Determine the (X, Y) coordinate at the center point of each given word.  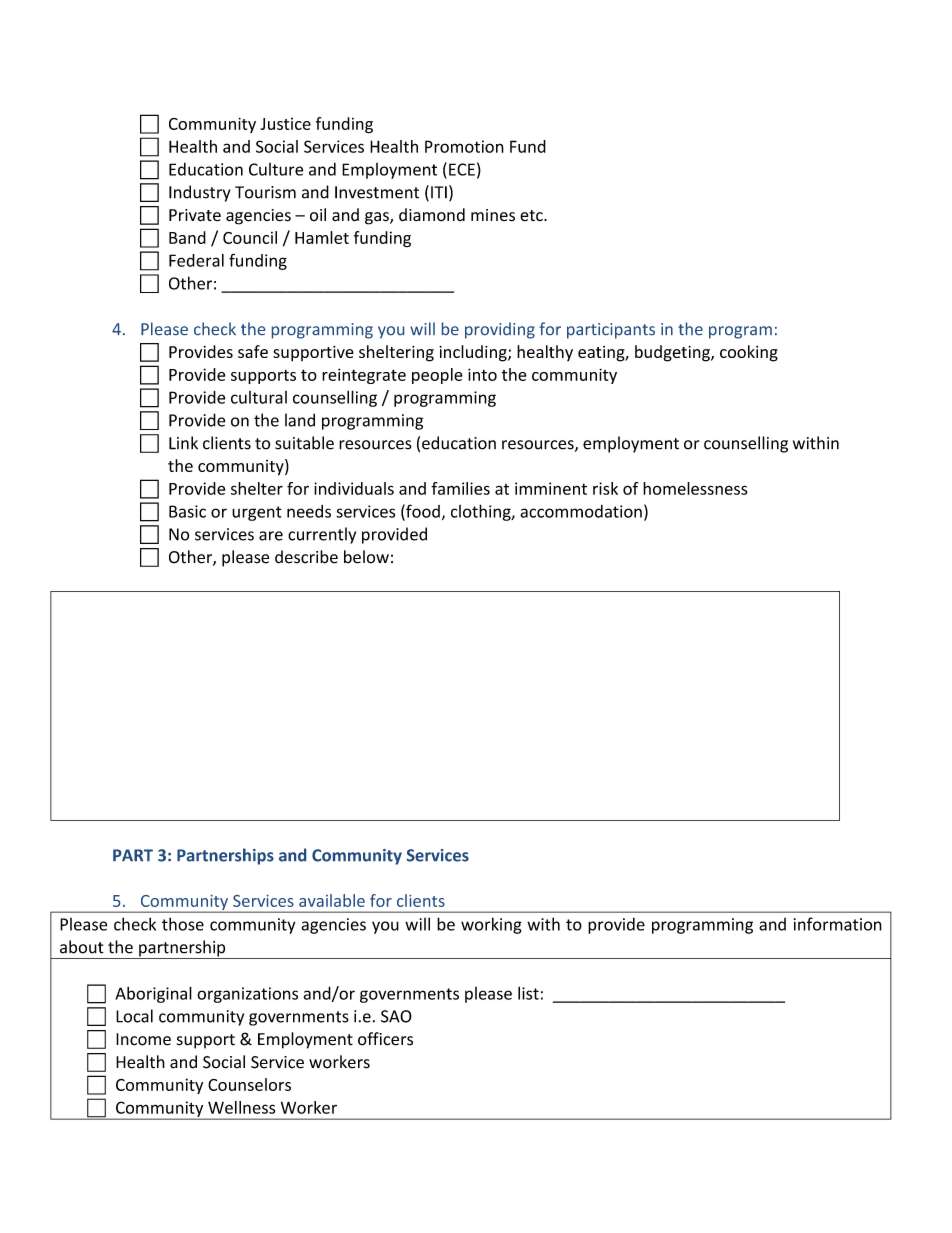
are (271, 536)
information (838, 924)
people (437, 376)
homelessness (695, 488)
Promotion (464, 146)
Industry (200, 193)
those (183, 924)
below (366, 557)
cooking (749, 353)
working (491, 925)
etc (532, 216)
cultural (259, 397)
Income (143, 1039)
